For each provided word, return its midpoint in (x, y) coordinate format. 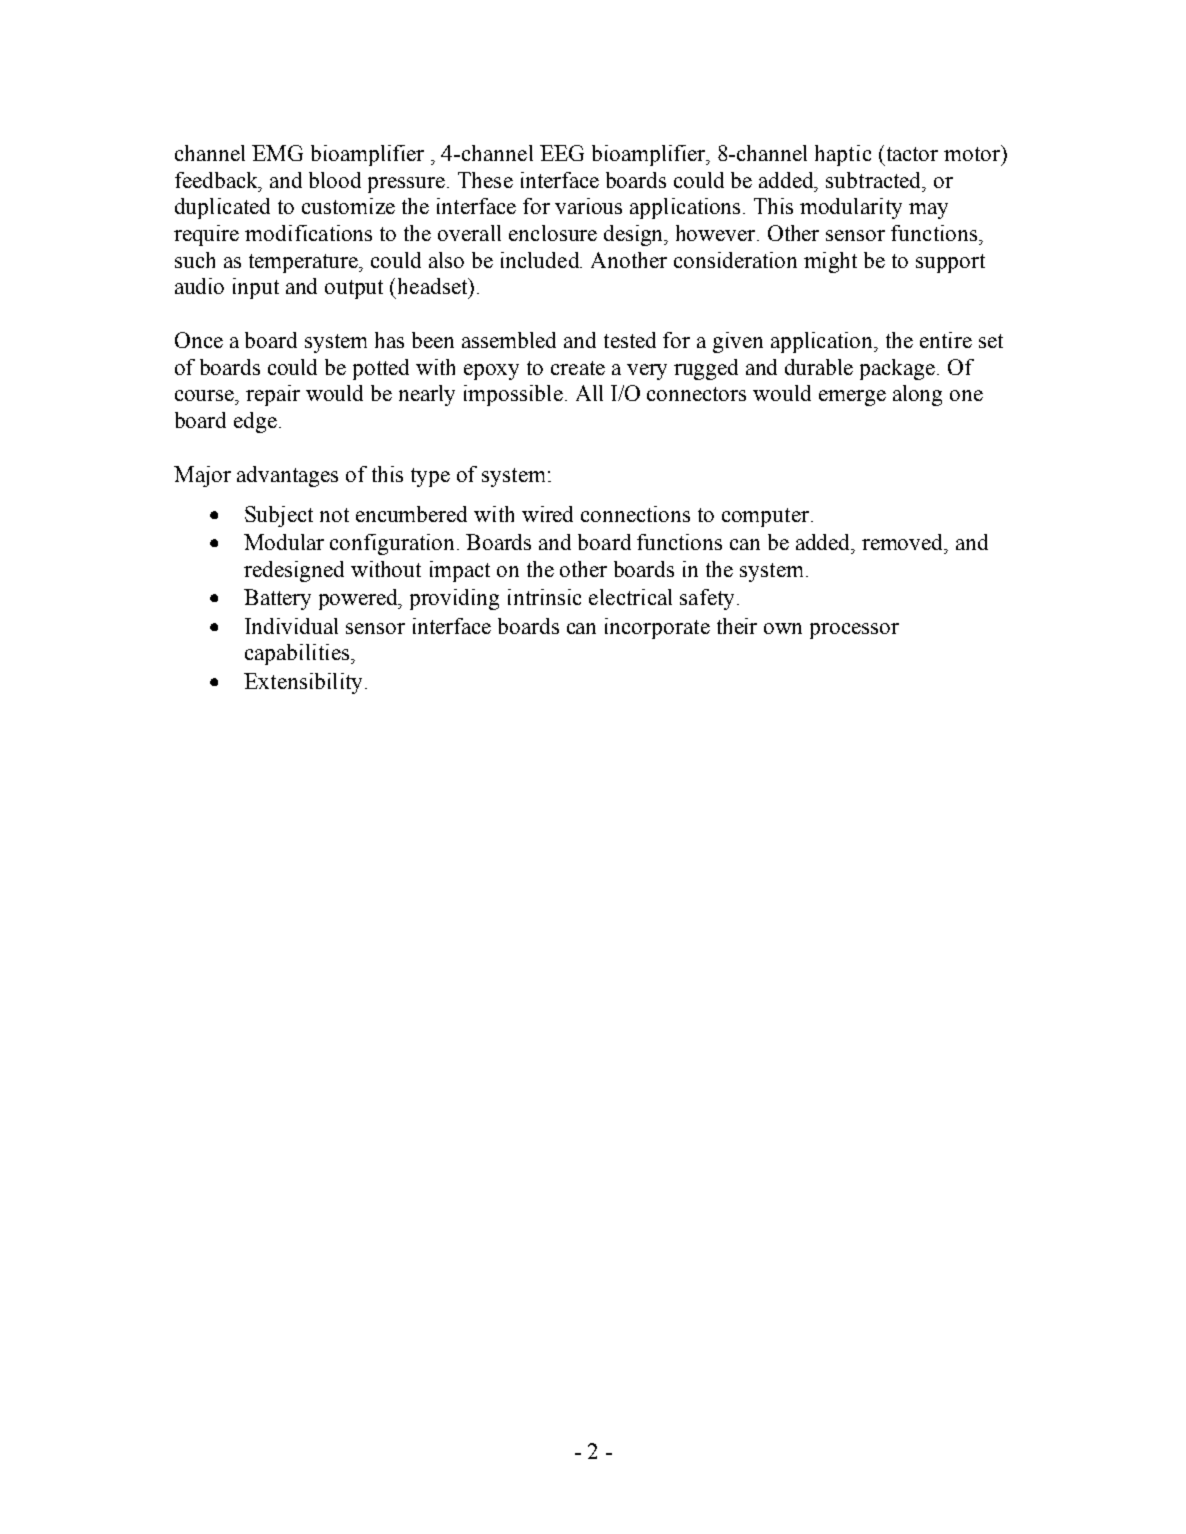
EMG (277, 153)
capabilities (298, 654)
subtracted (875, 180)
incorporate (657, 628)
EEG (562, 153)
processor (854, 631)
